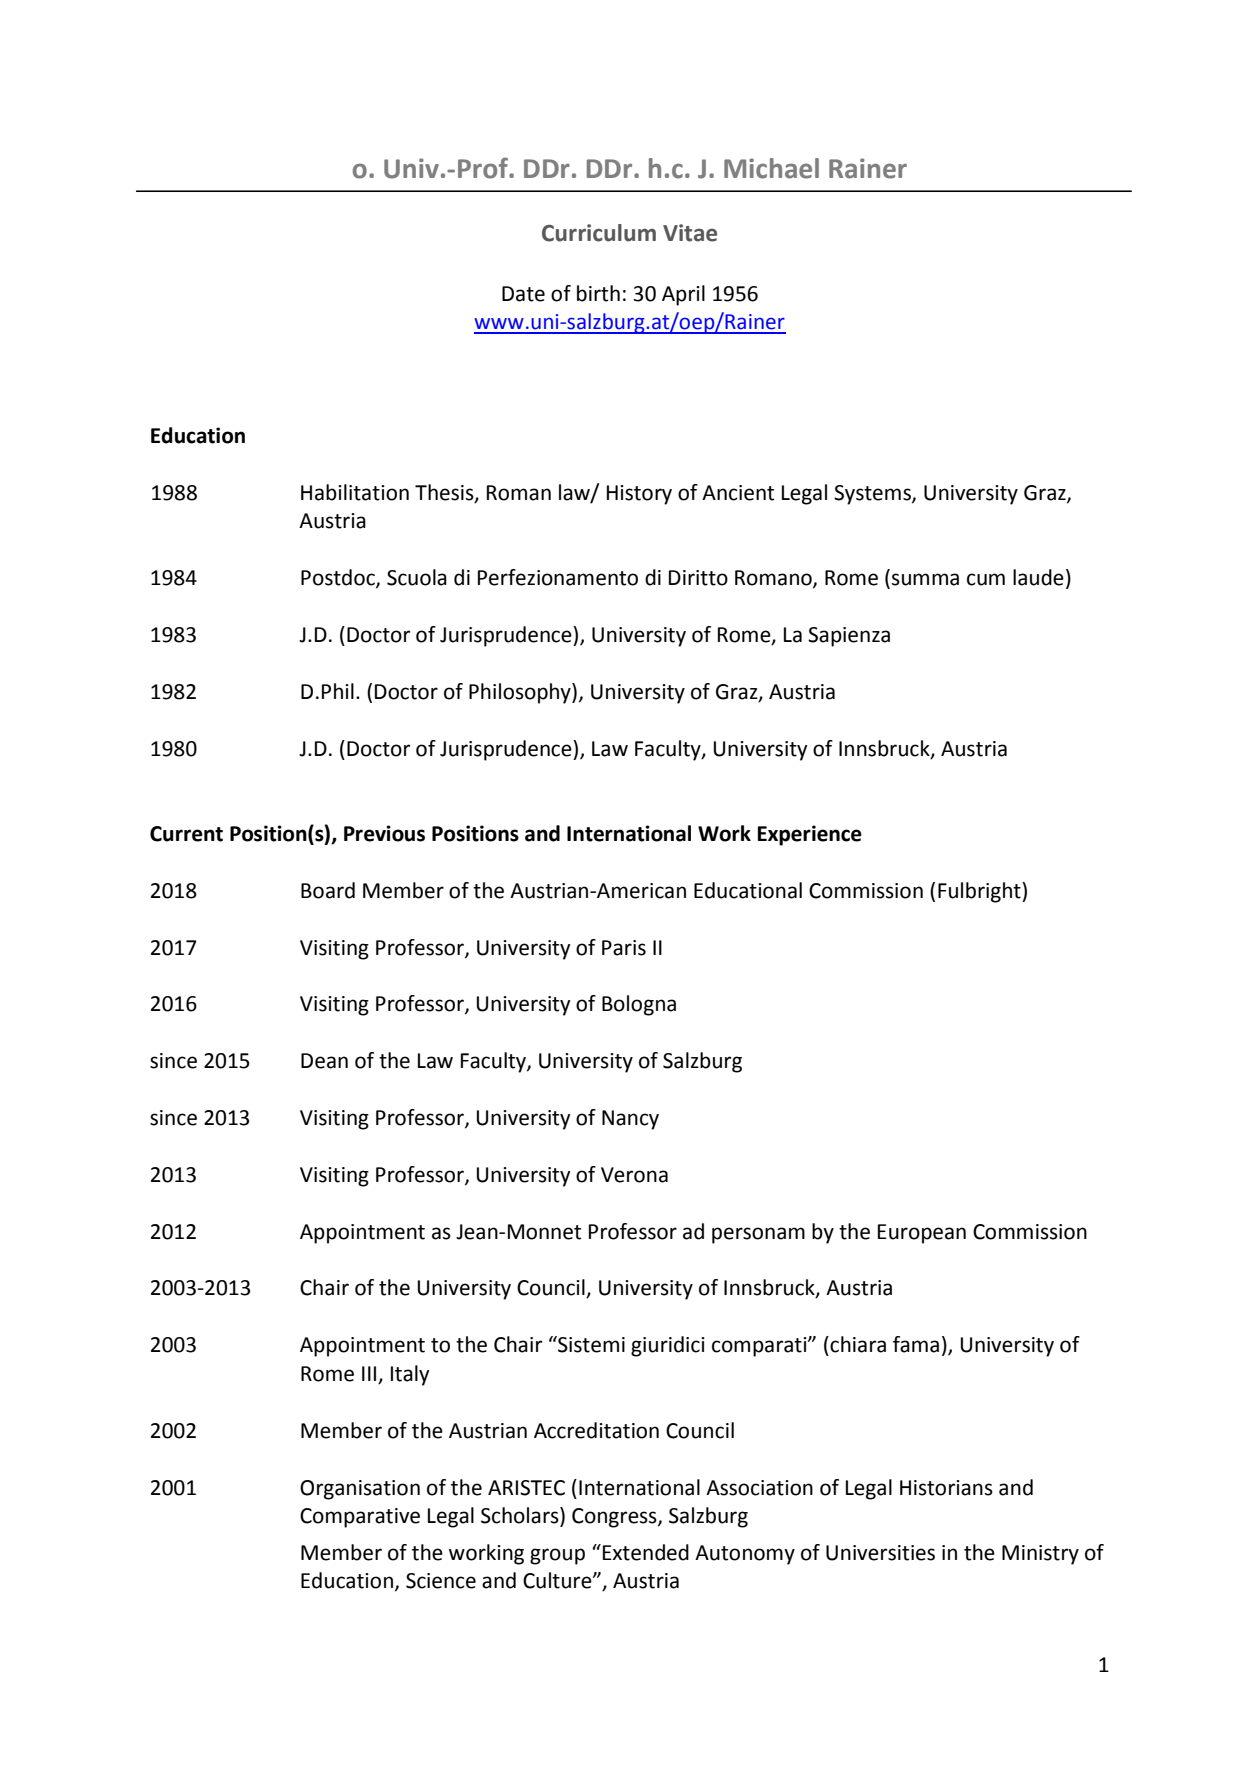  Describe the element at coordinates (360, 1490) in the page. I see `Organisation` at that location.
